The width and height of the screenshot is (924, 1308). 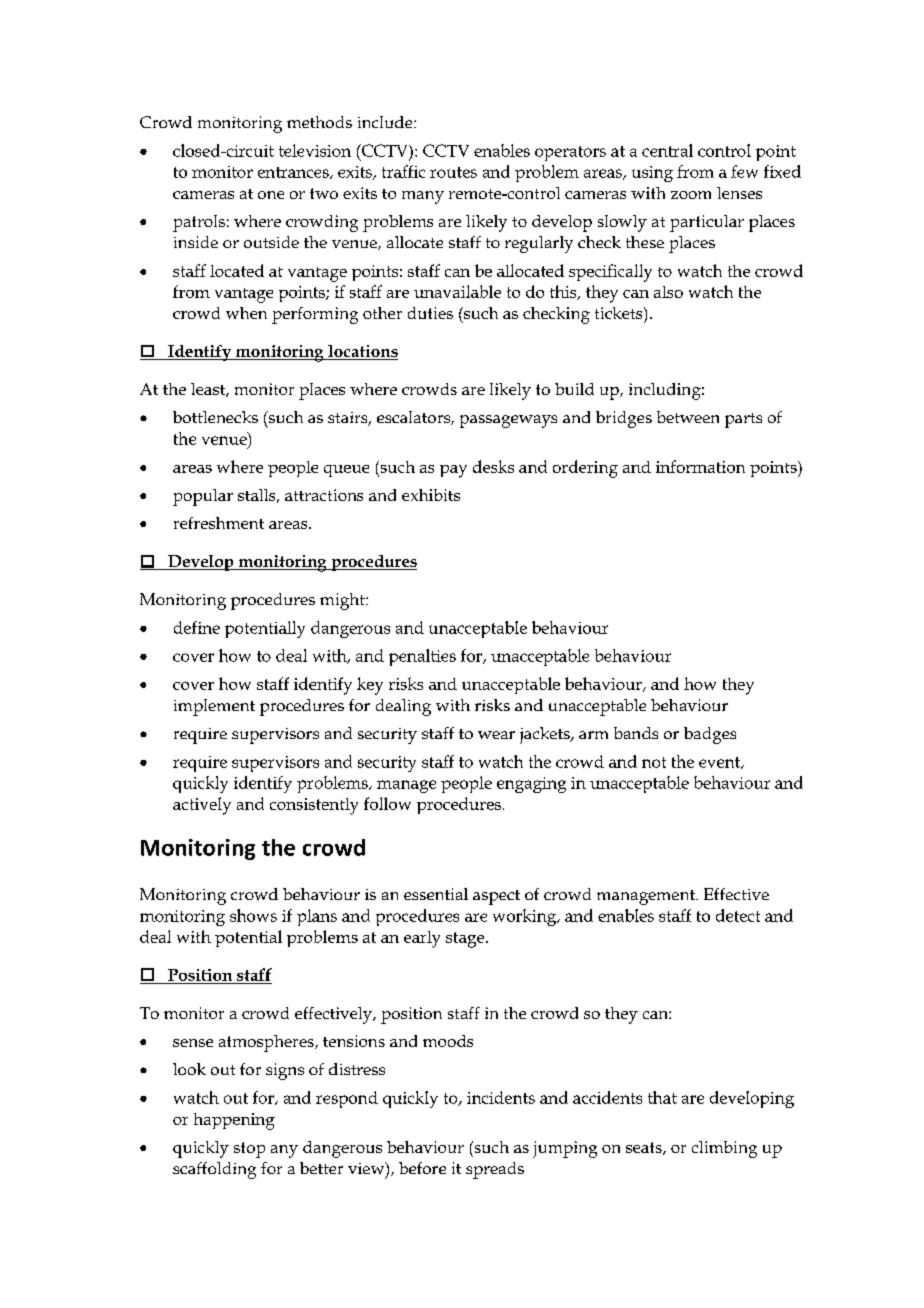 I want to click on event, so click(x=721, y=763).
